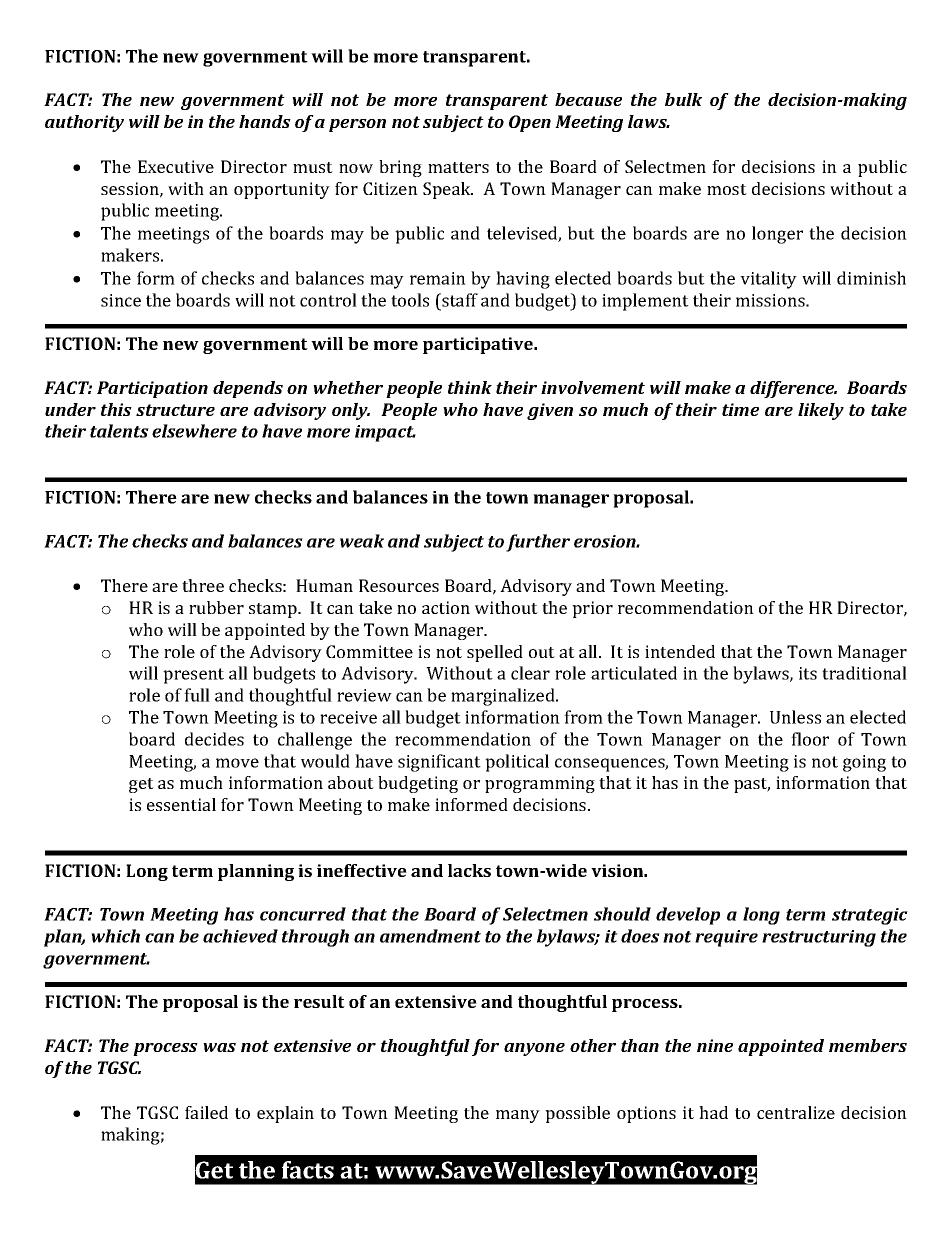 This image has height=1233, width=952. Describe the element at coordinates (216, 607) in the image. I see `rubber` at that location.
